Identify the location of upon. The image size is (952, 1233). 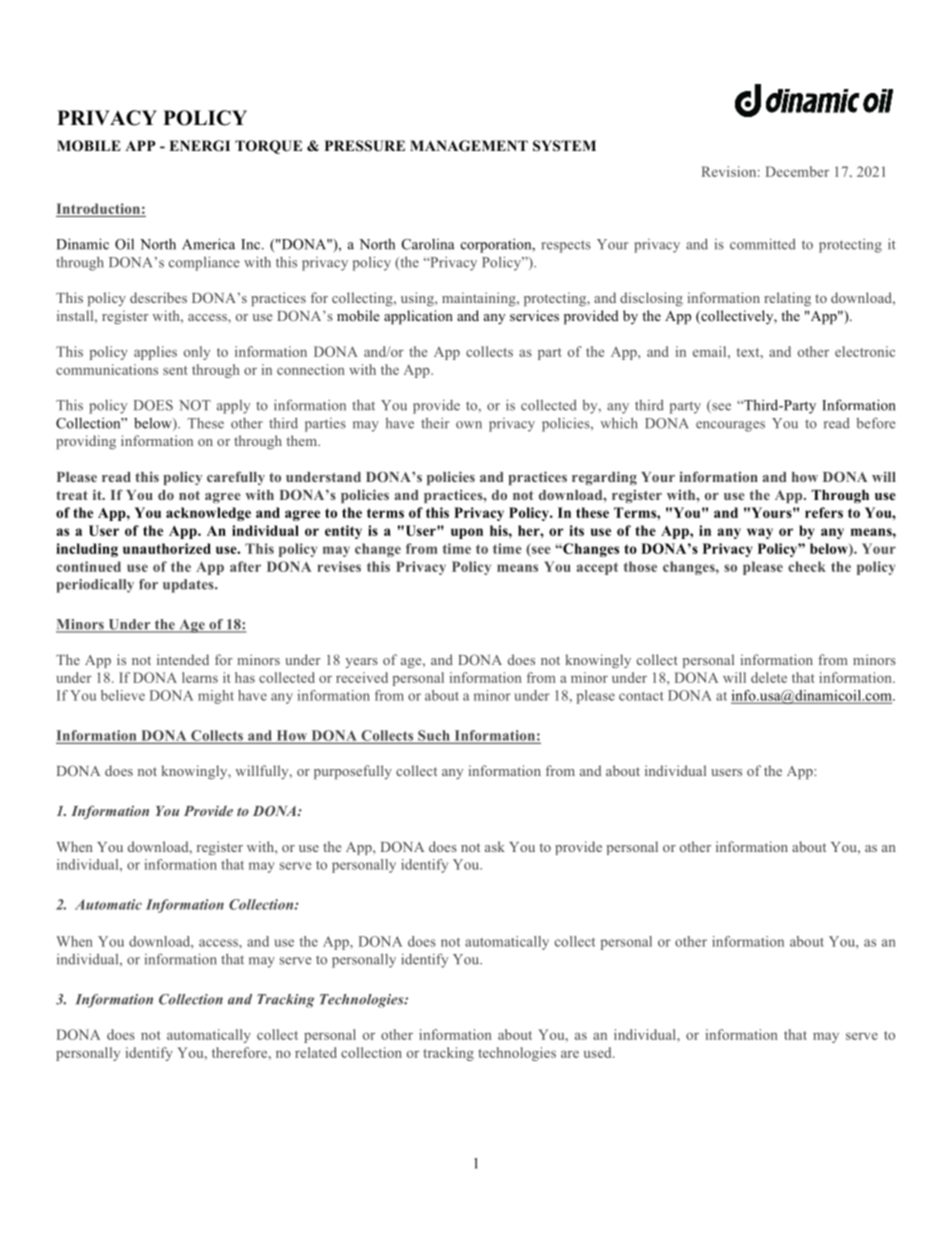
(467, 533).
